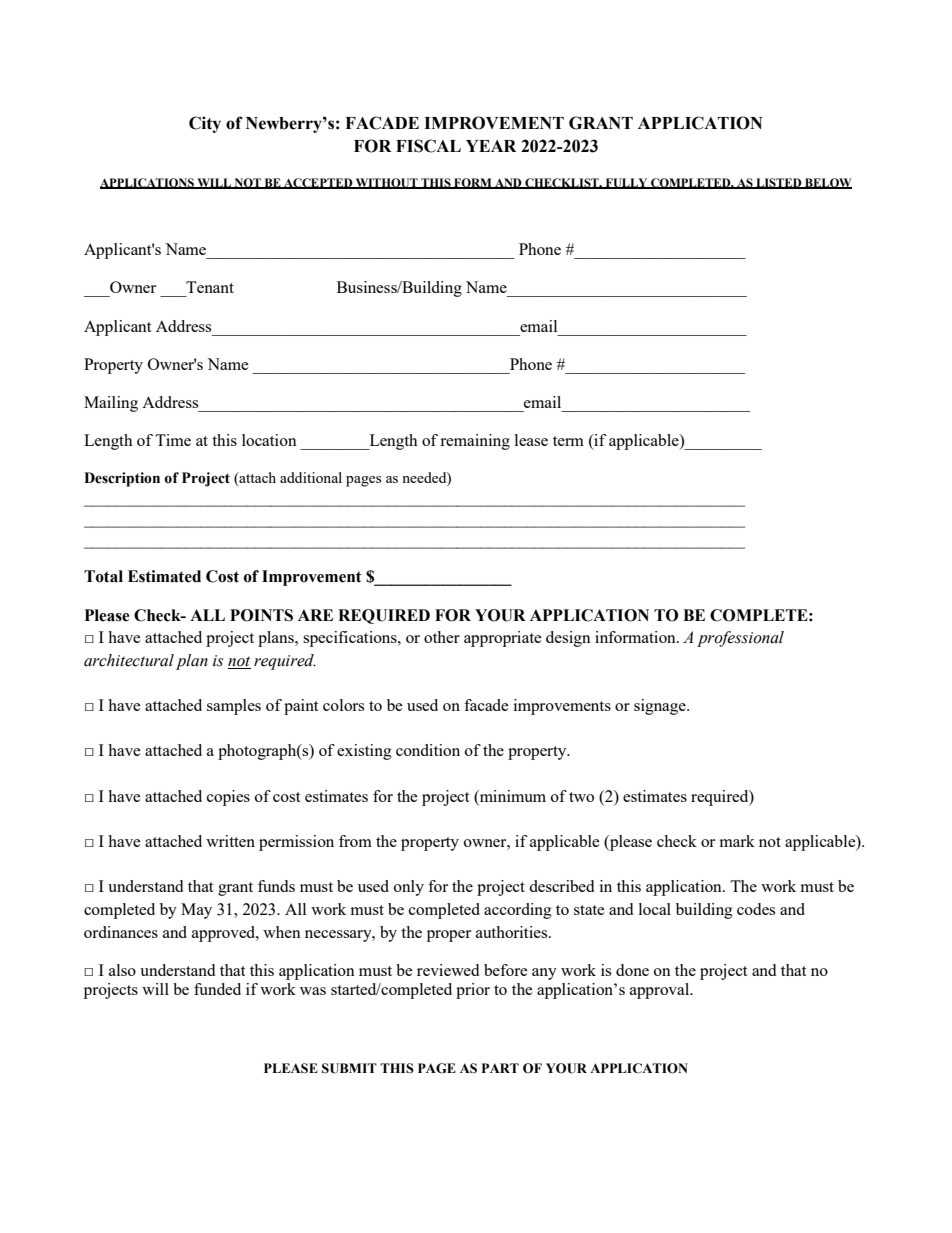  I want to click on FISCAL, so click(428, 146).
